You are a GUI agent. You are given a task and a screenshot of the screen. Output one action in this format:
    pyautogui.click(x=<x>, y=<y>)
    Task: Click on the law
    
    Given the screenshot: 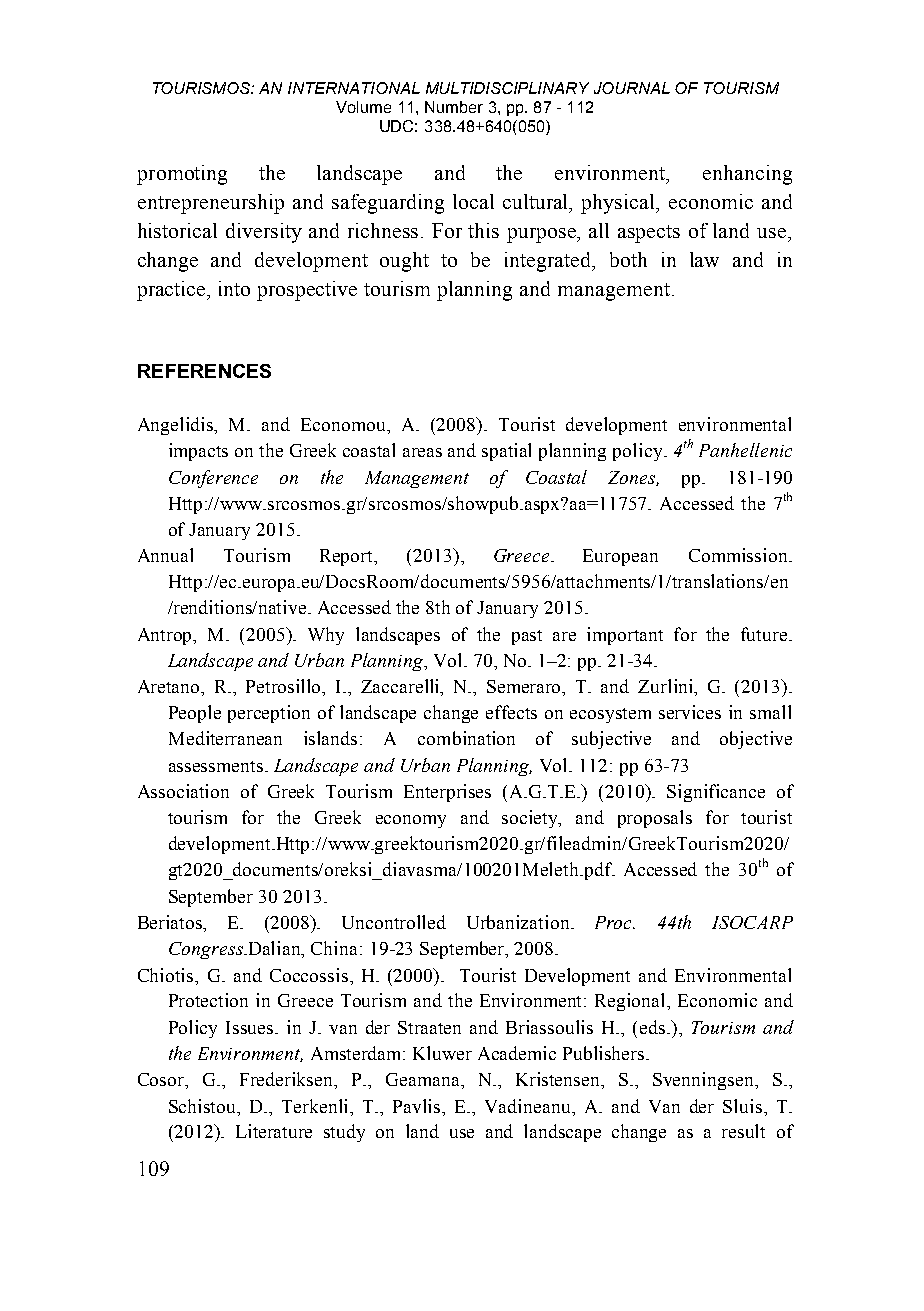 What is the action you would take?
    pyautogui.click(x=704, y=259)
